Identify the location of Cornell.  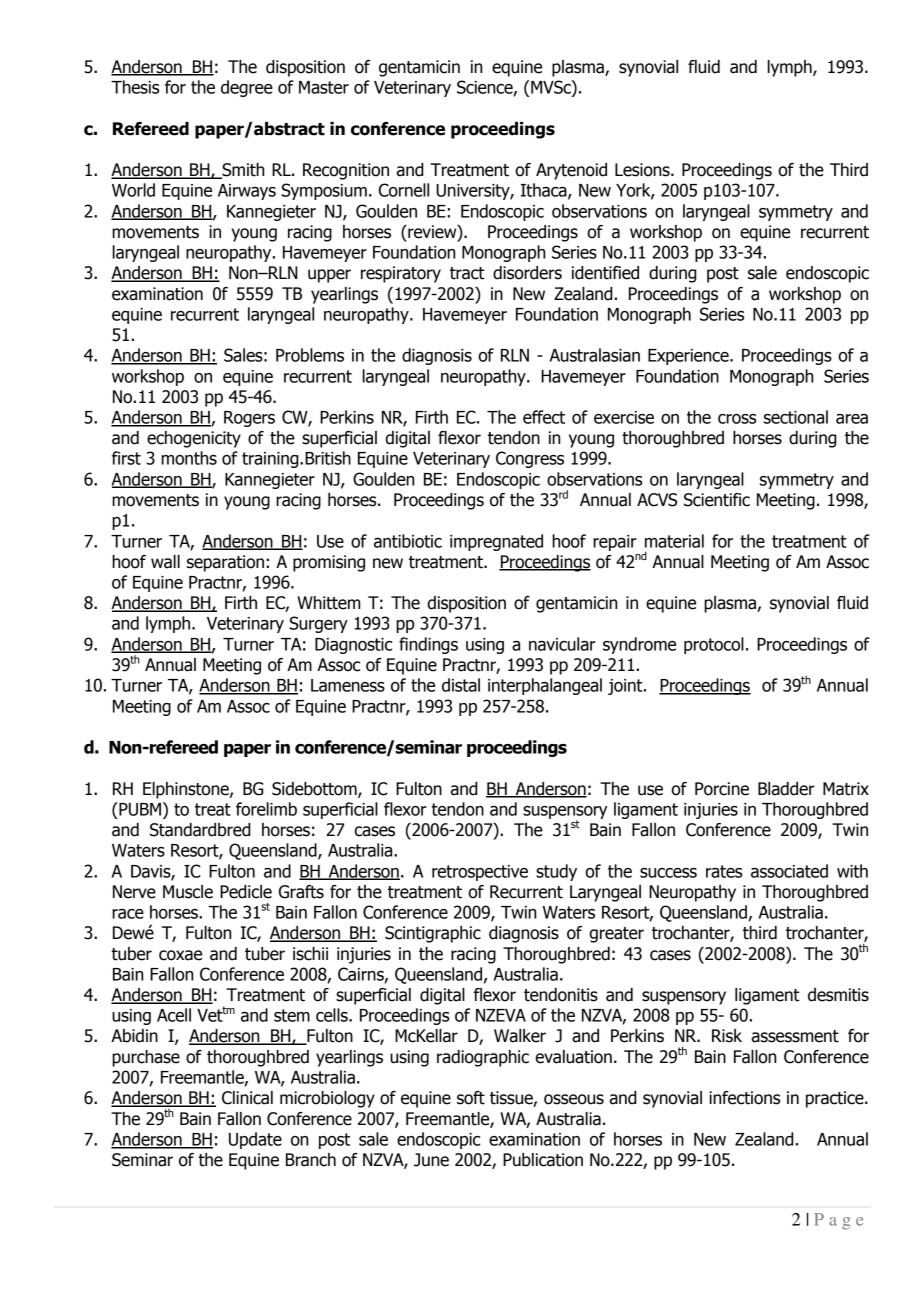
(404, 190).
